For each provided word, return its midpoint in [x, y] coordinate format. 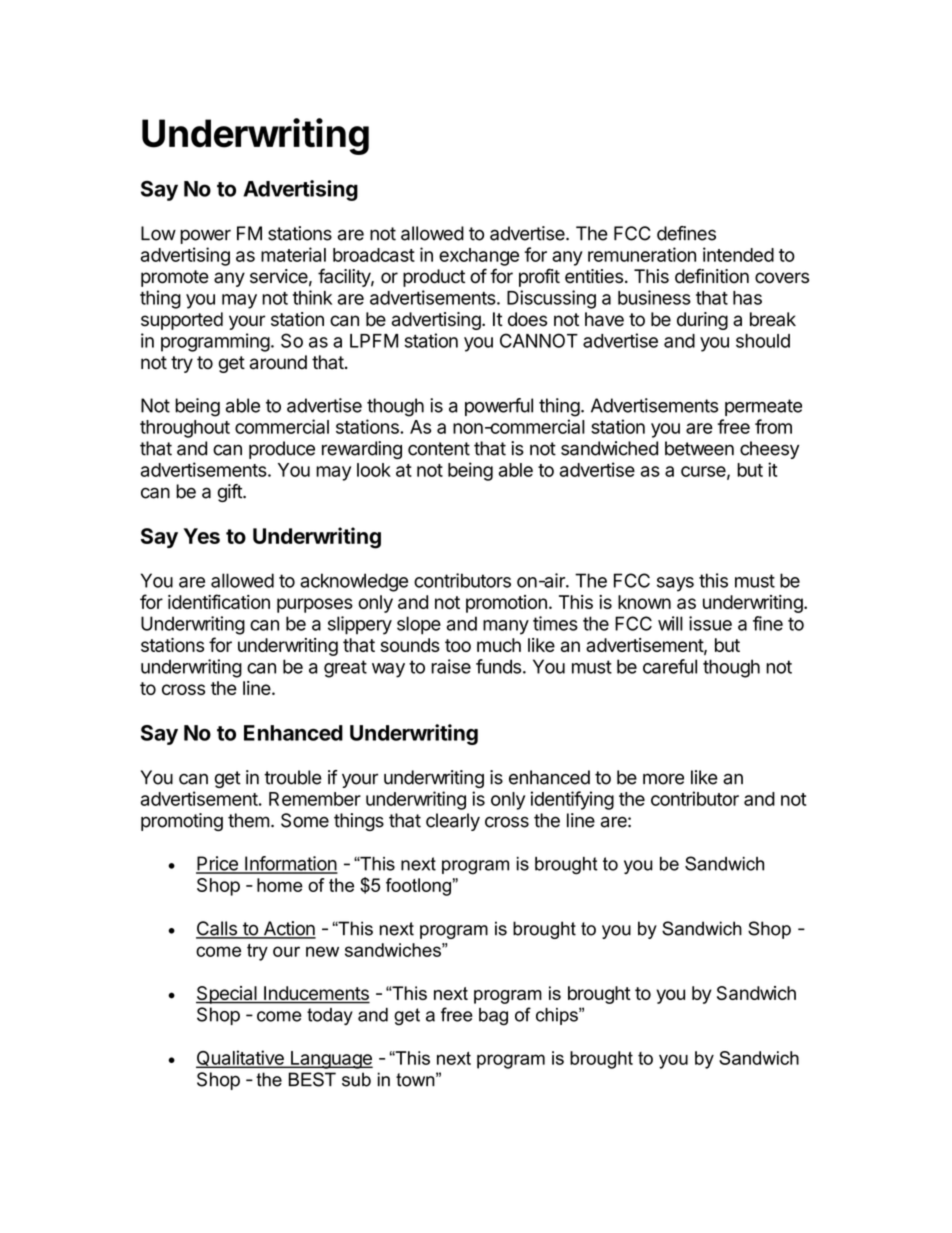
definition [712, 276]
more [663, 779]
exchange [479, 257]
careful [670, 666]
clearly [453, 822]
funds [498, 666]
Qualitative [241, 1059]
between [699, 448]
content [439, 449]
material [293, 254]
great [345, 669]
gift [231, 493]
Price [218, 864]
